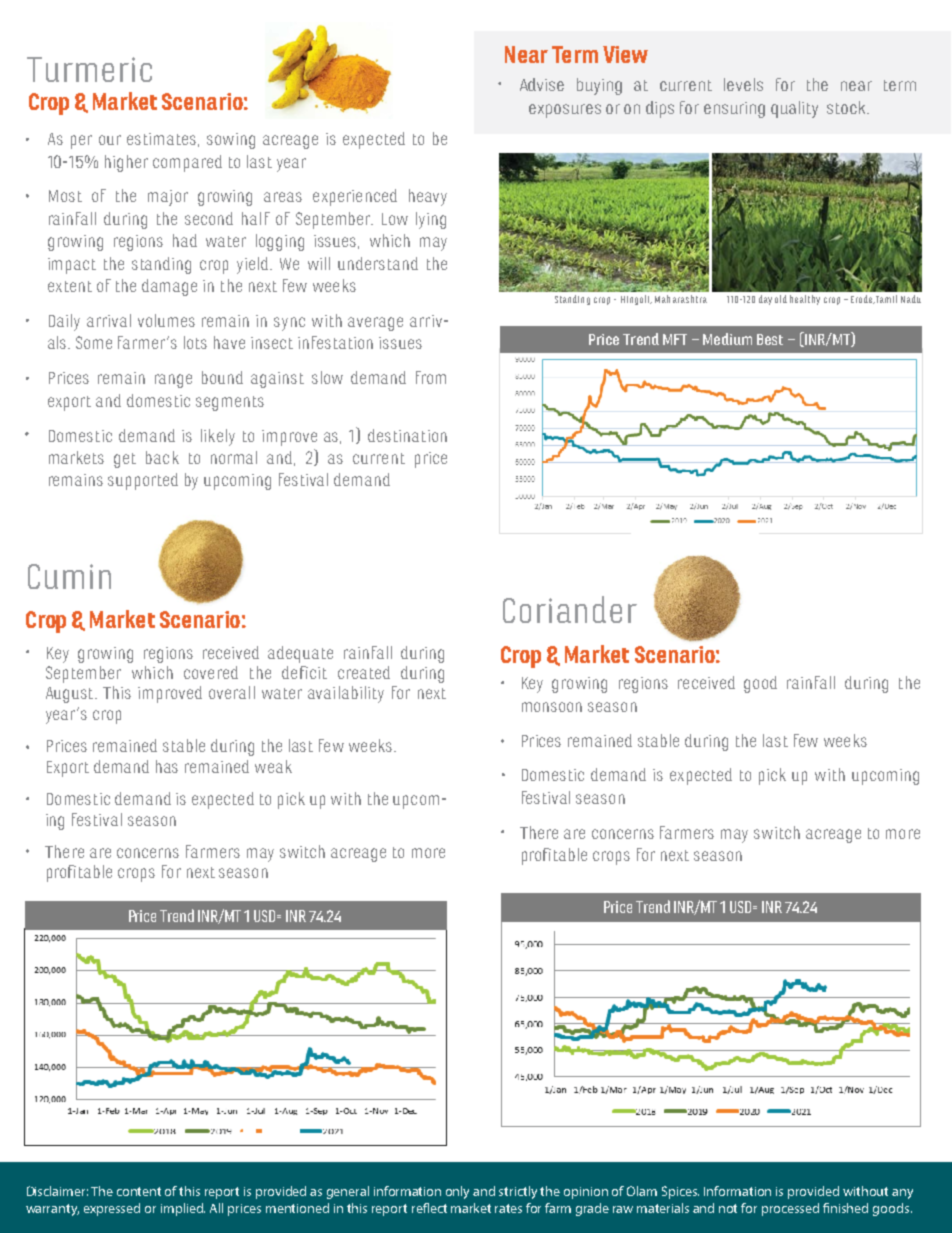  I want to click on quality, so click(794, 109).
